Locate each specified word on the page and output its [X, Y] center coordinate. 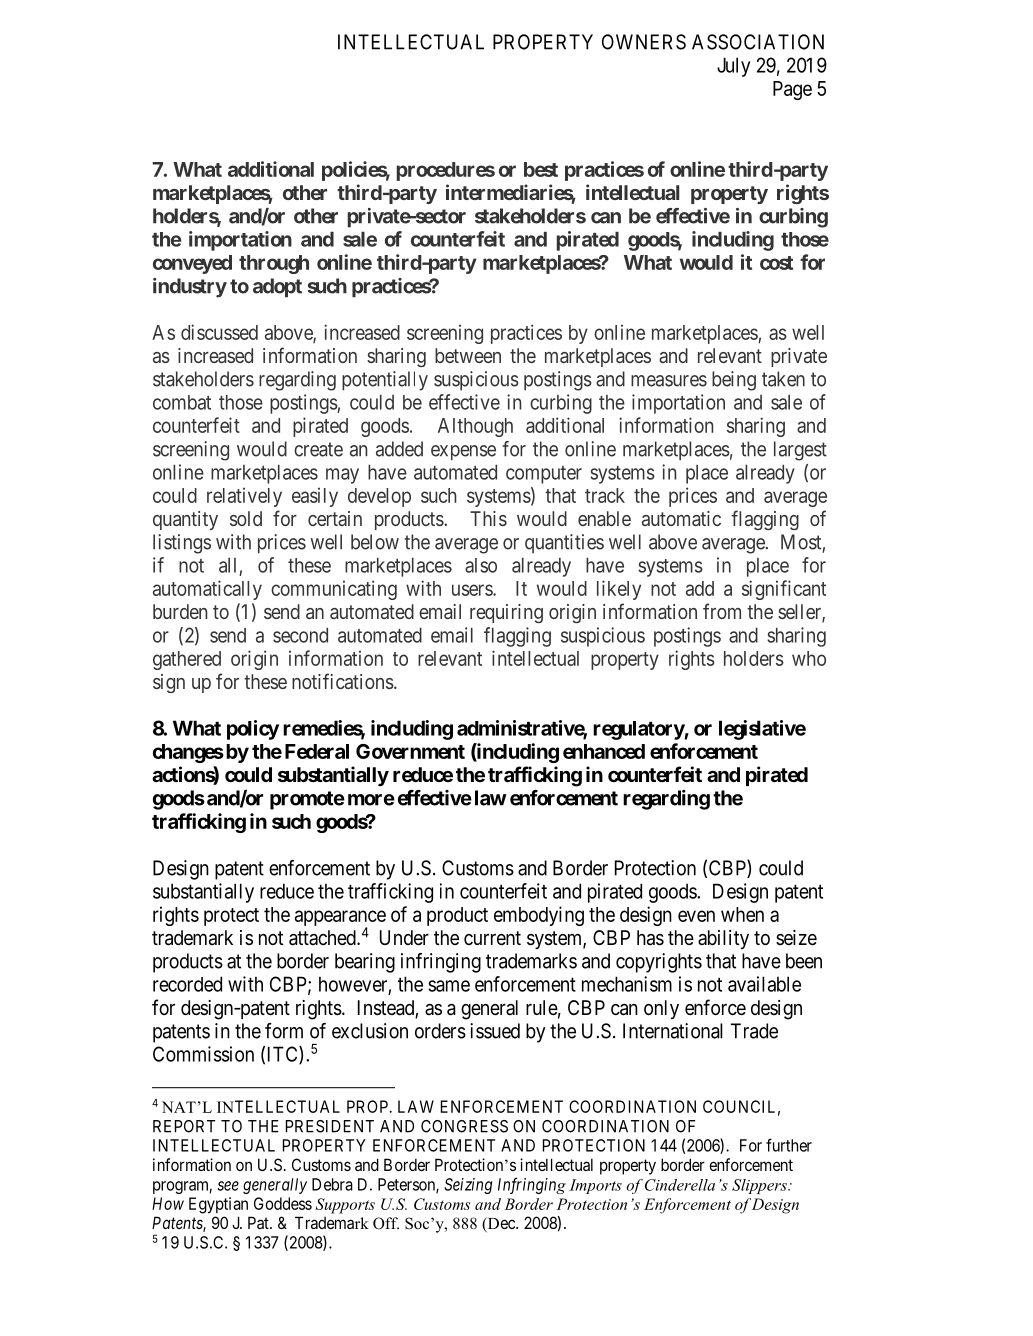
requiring [506, 613]
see [228, 1186]
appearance [340, 919]
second [300, 635]
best [541, 169]
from [722, 611]
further [789, 1145]
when [742, 914]
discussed [219, 332]
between [468, 355]
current [492, 938]
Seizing [468, 1186]
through [274, 264]
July [733, 67]
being [734, 381]
